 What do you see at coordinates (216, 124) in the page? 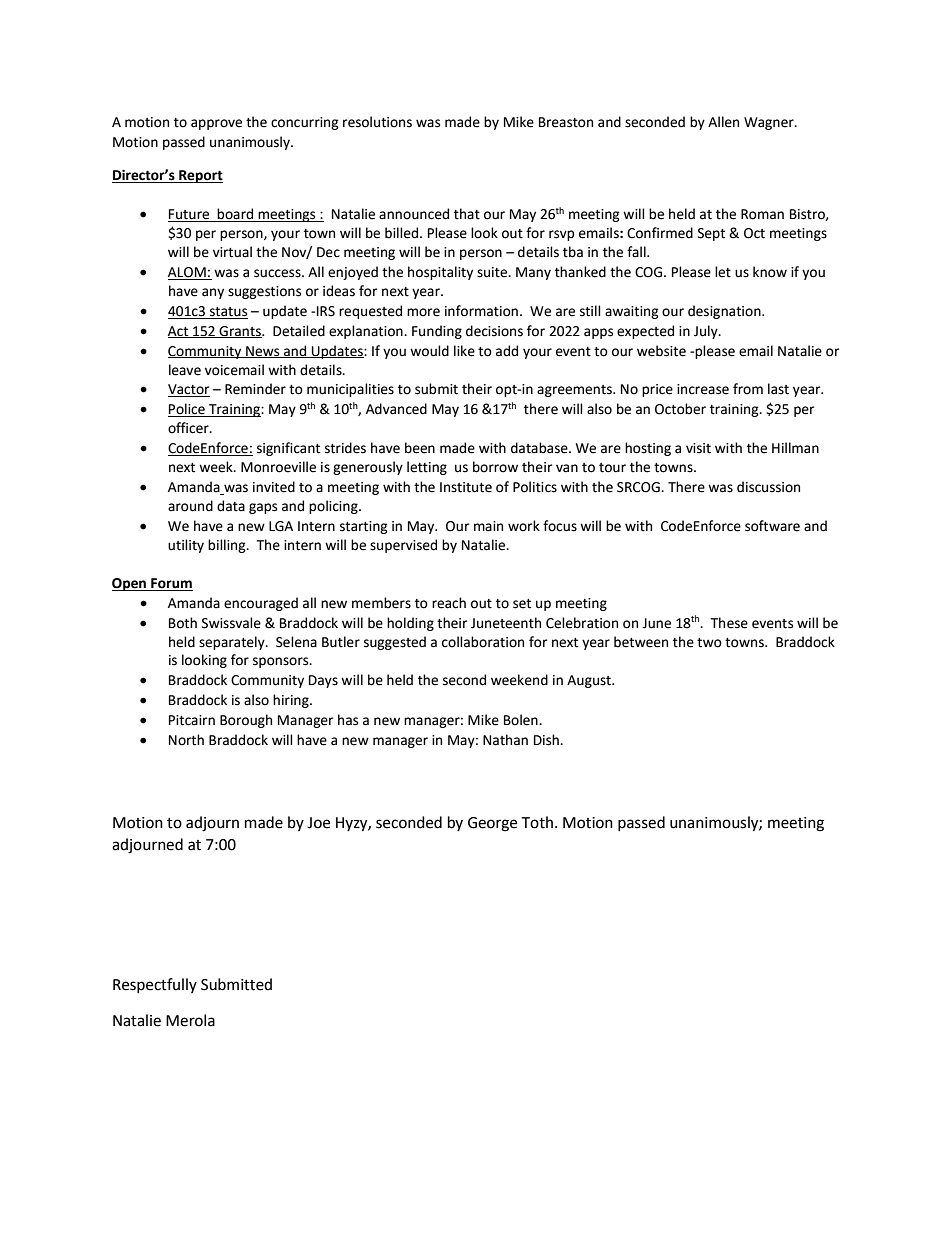
I see `approve` at bounding box center [216, 124].
